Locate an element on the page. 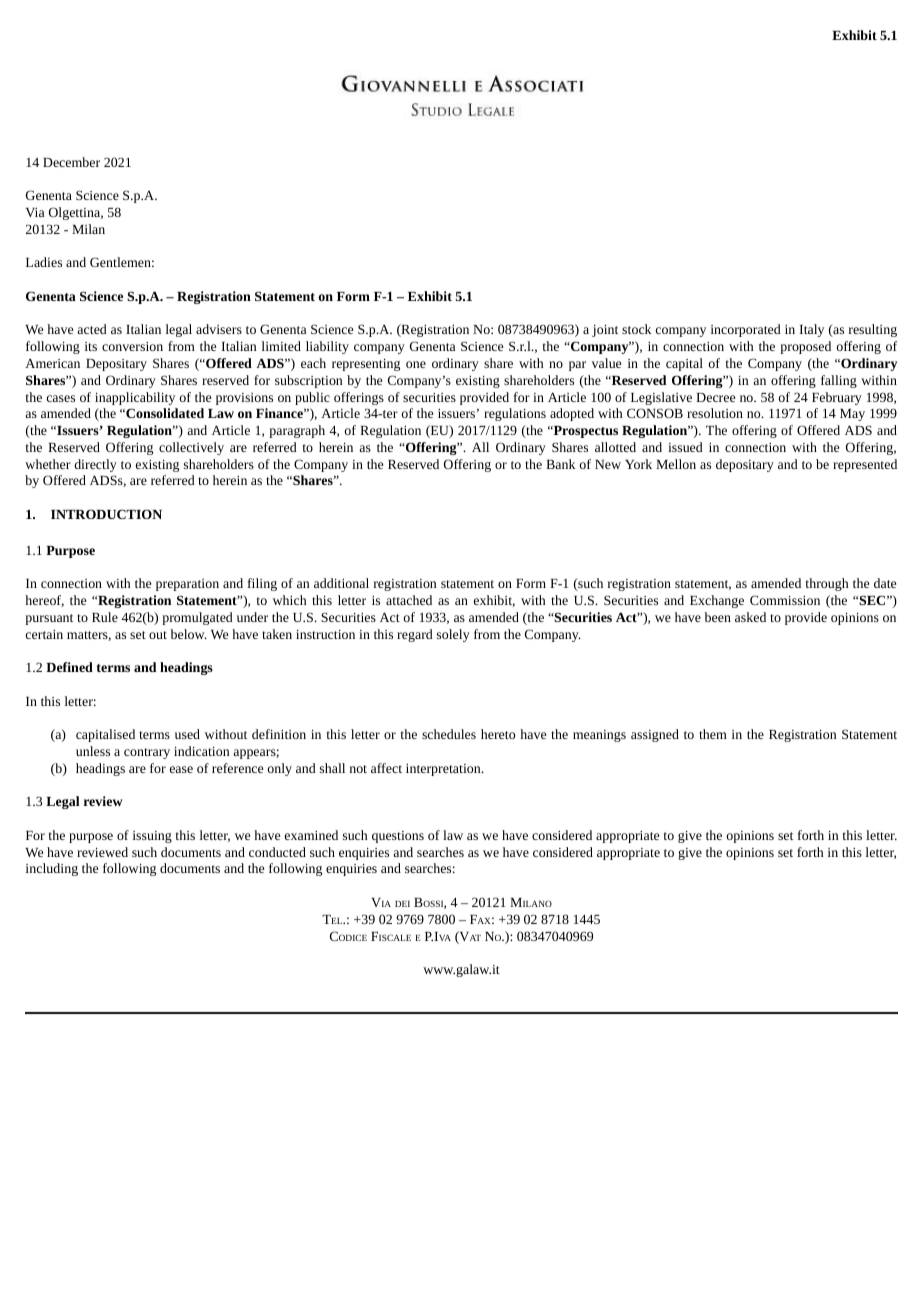 The width and height of the page is (924, 1308). through is located at coordinates (827, 584).
